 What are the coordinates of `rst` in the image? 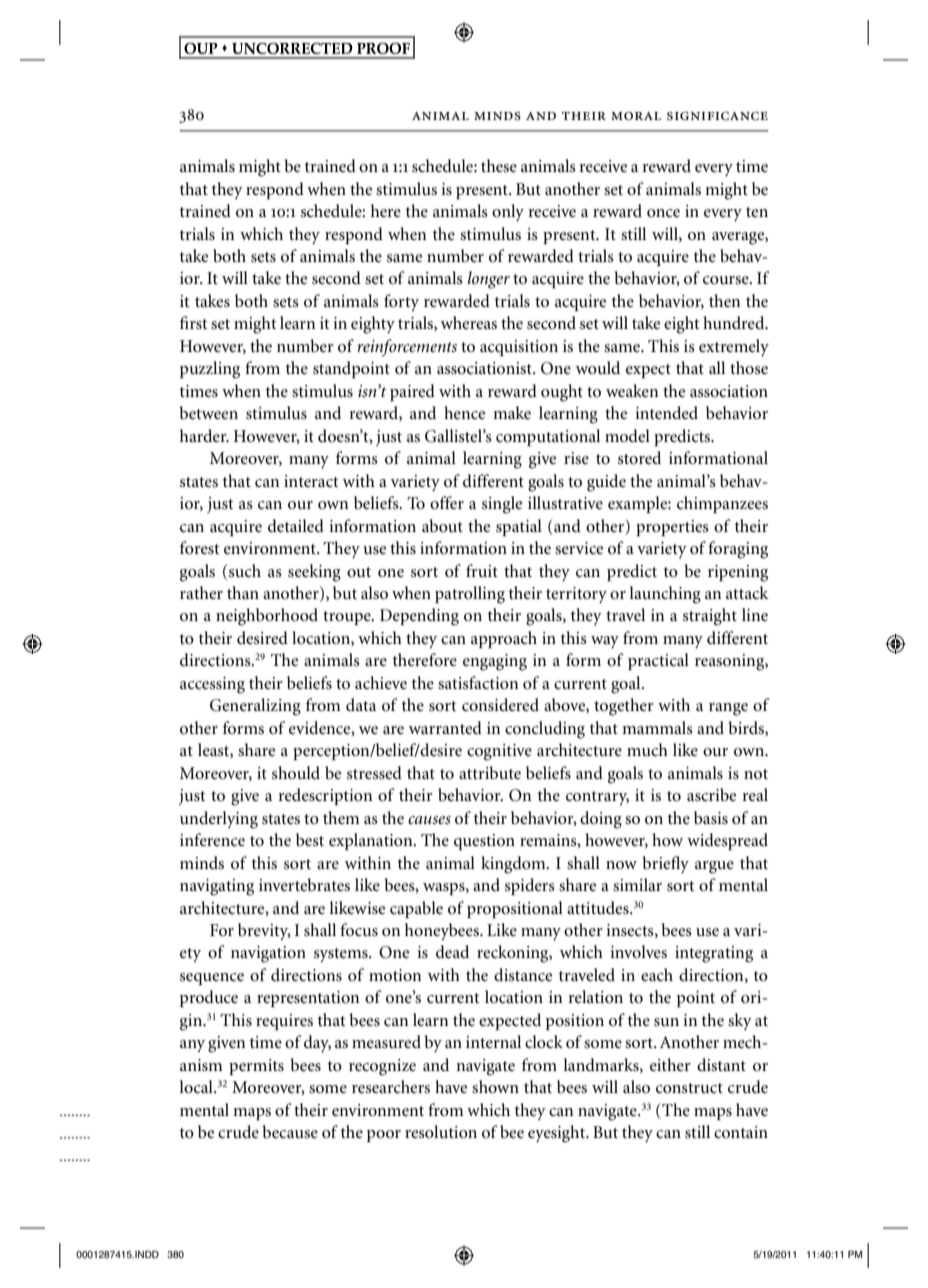 It's located at (199, 324).
